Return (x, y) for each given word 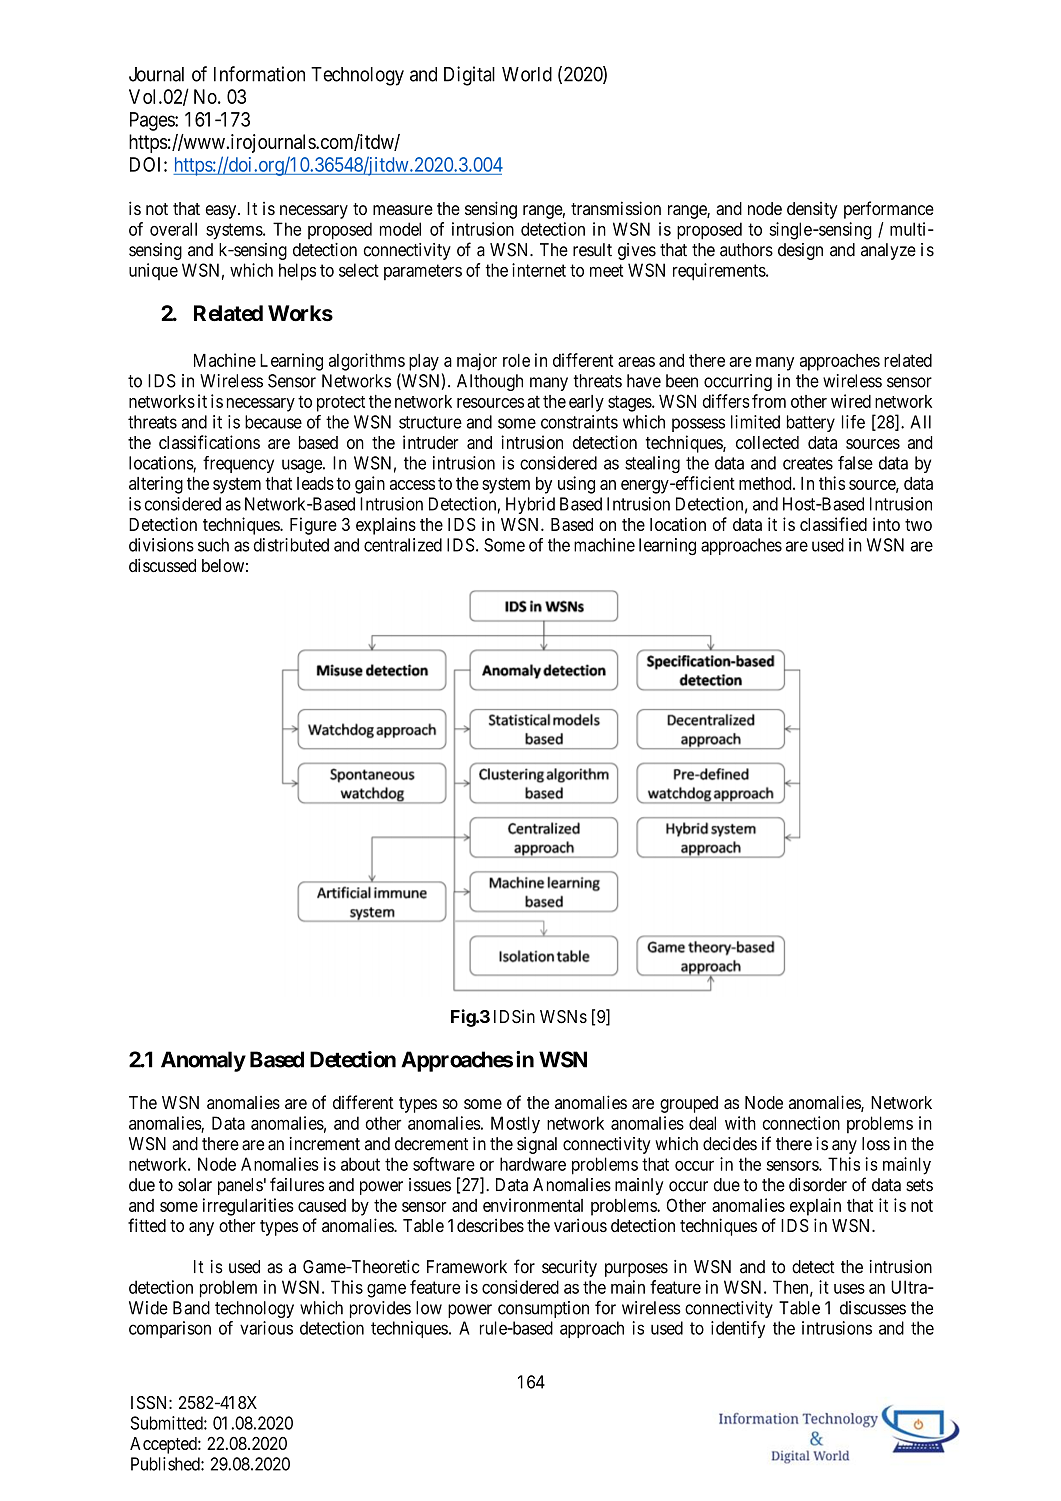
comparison (170, 1329)
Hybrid (530, 505)
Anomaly (203, 1061)
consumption (543, 1309)
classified (833, 524)
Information (259, 74)
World (527, 74)
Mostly (515, 1125)
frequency (238, 464)
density (812, 210)
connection (801, 1123)
